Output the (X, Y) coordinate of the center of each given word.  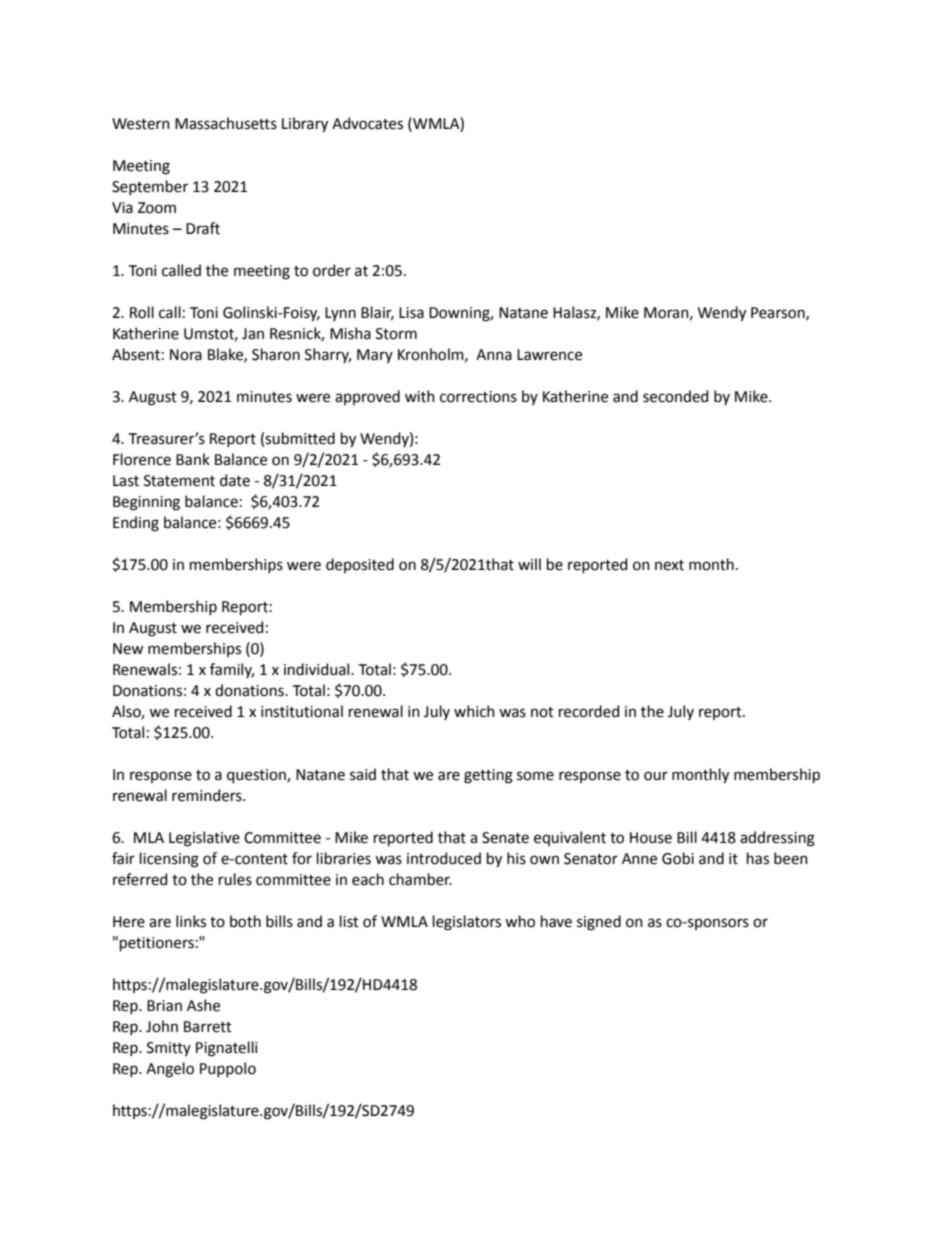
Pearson (779, 313)
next (669, 565)
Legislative (204, 839)
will (529, 564)
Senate (505, 838)
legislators (467, 923)
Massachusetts (226, 123)
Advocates (367, 123)
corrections (478, 397)
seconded (675, 396)
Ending (136, 524)
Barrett (208, 1027)
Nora (186, 355)
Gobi (678, 858)
